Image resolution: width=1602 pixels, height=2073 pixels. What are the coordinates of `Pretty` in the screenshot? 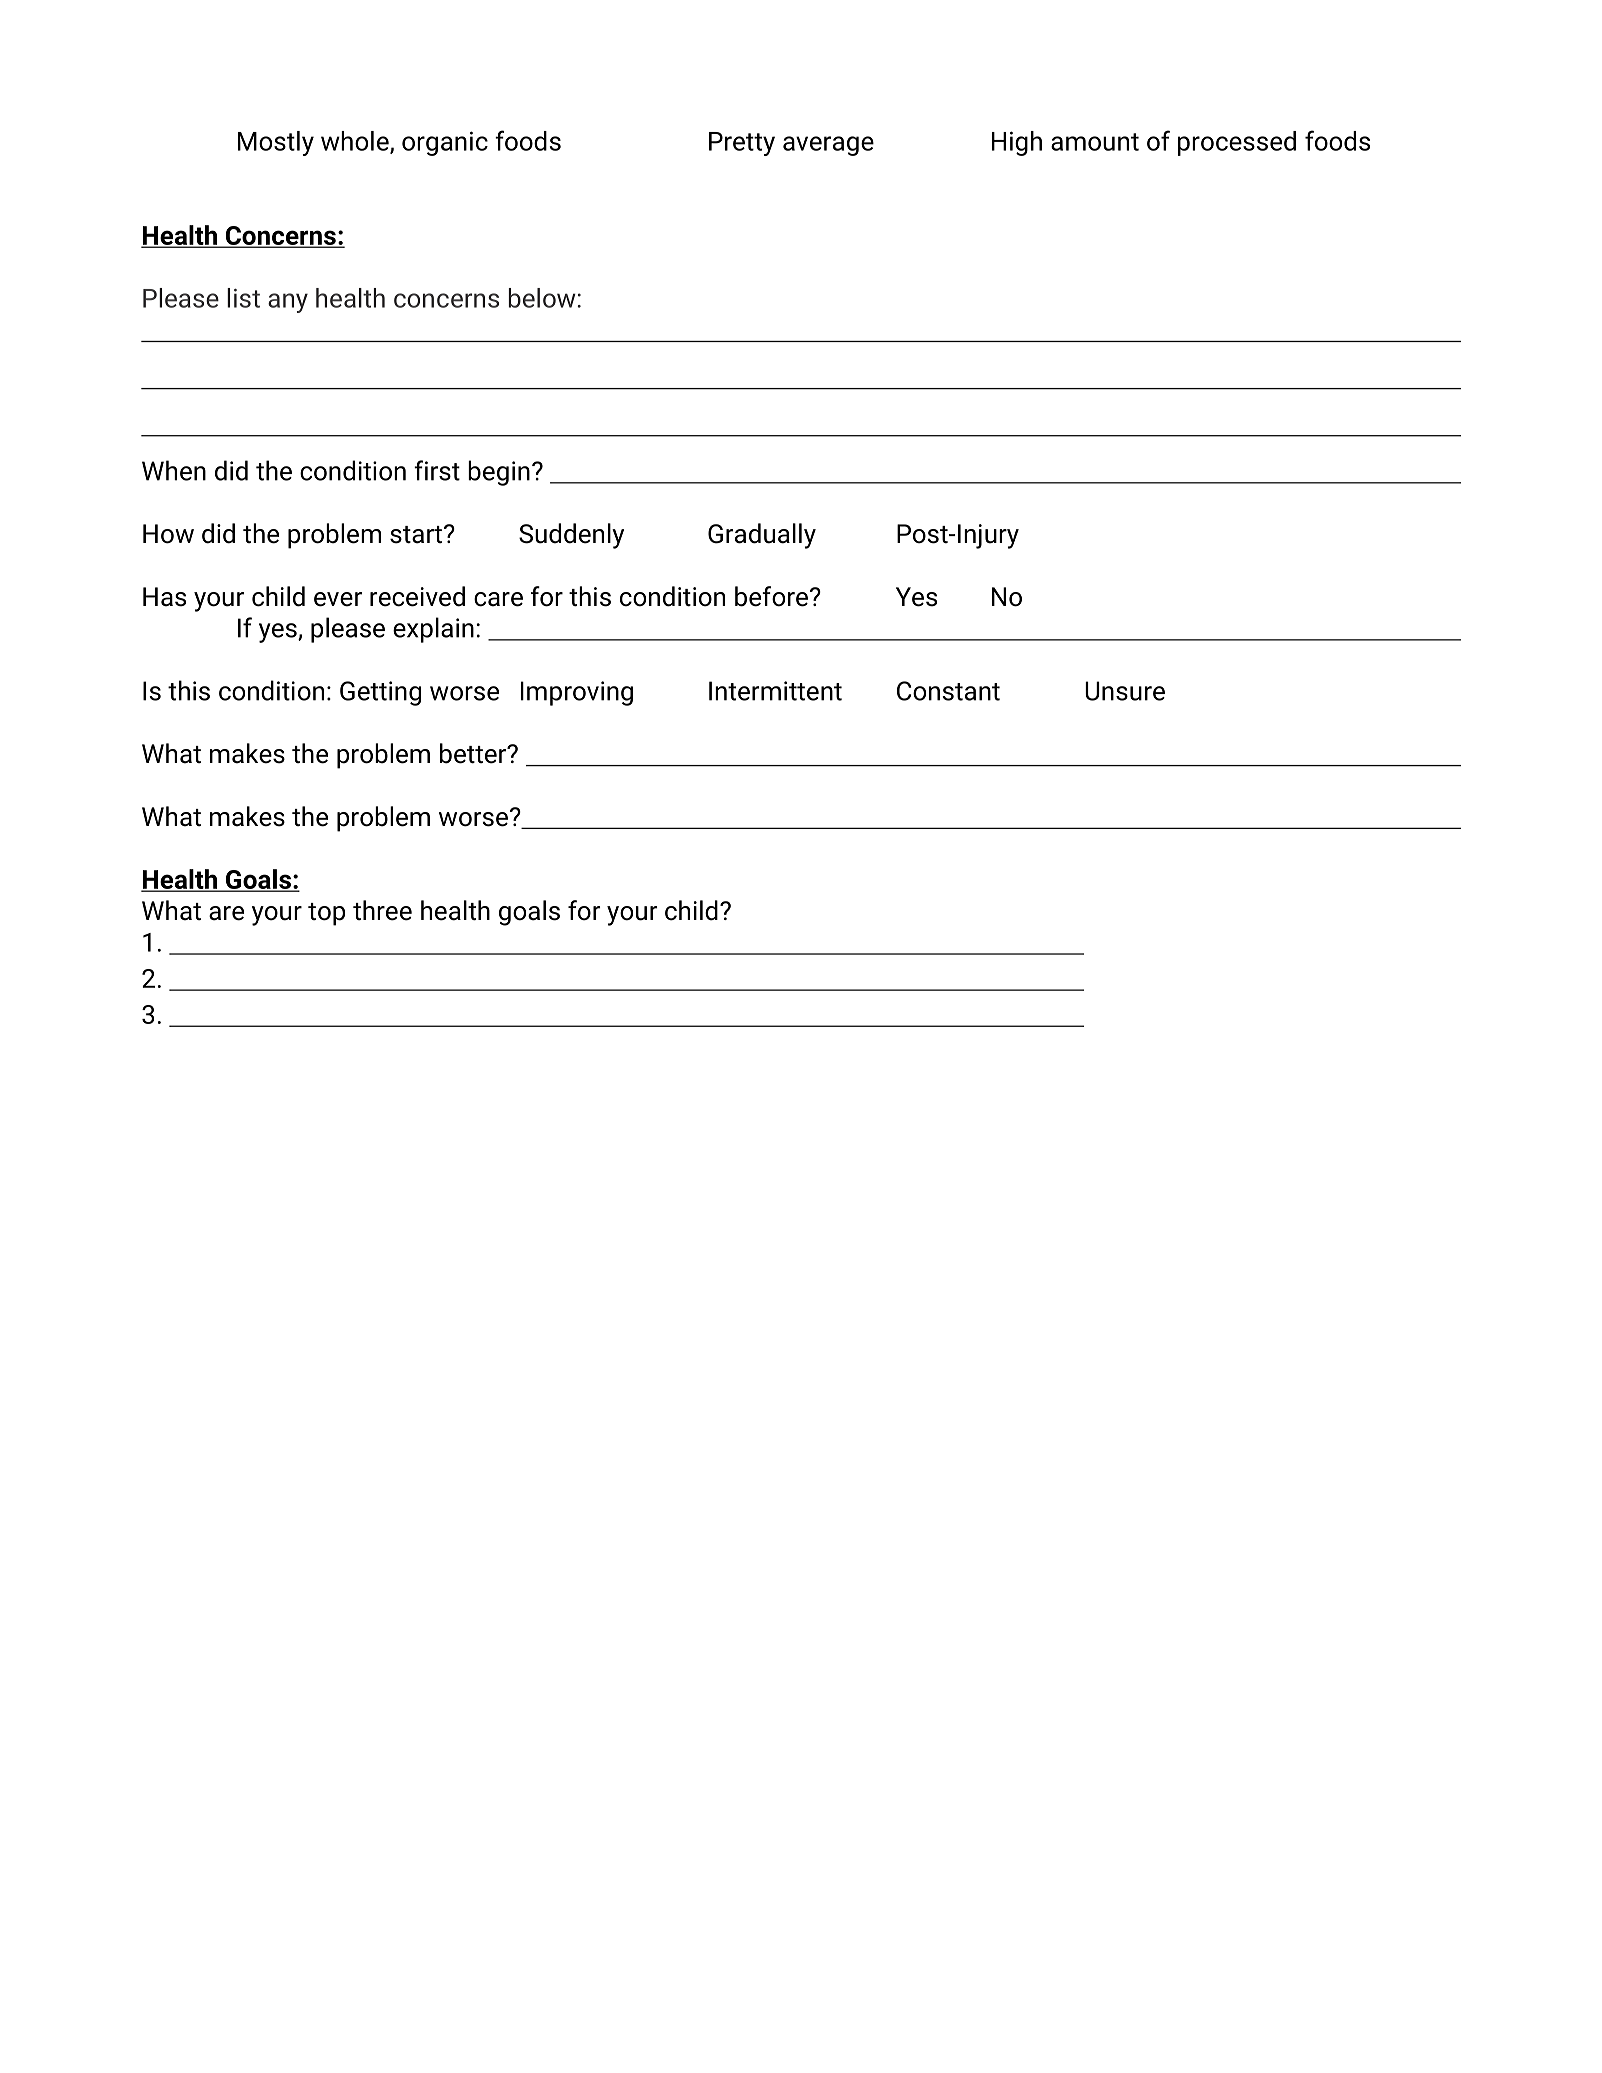 It's located at (742, 144).
